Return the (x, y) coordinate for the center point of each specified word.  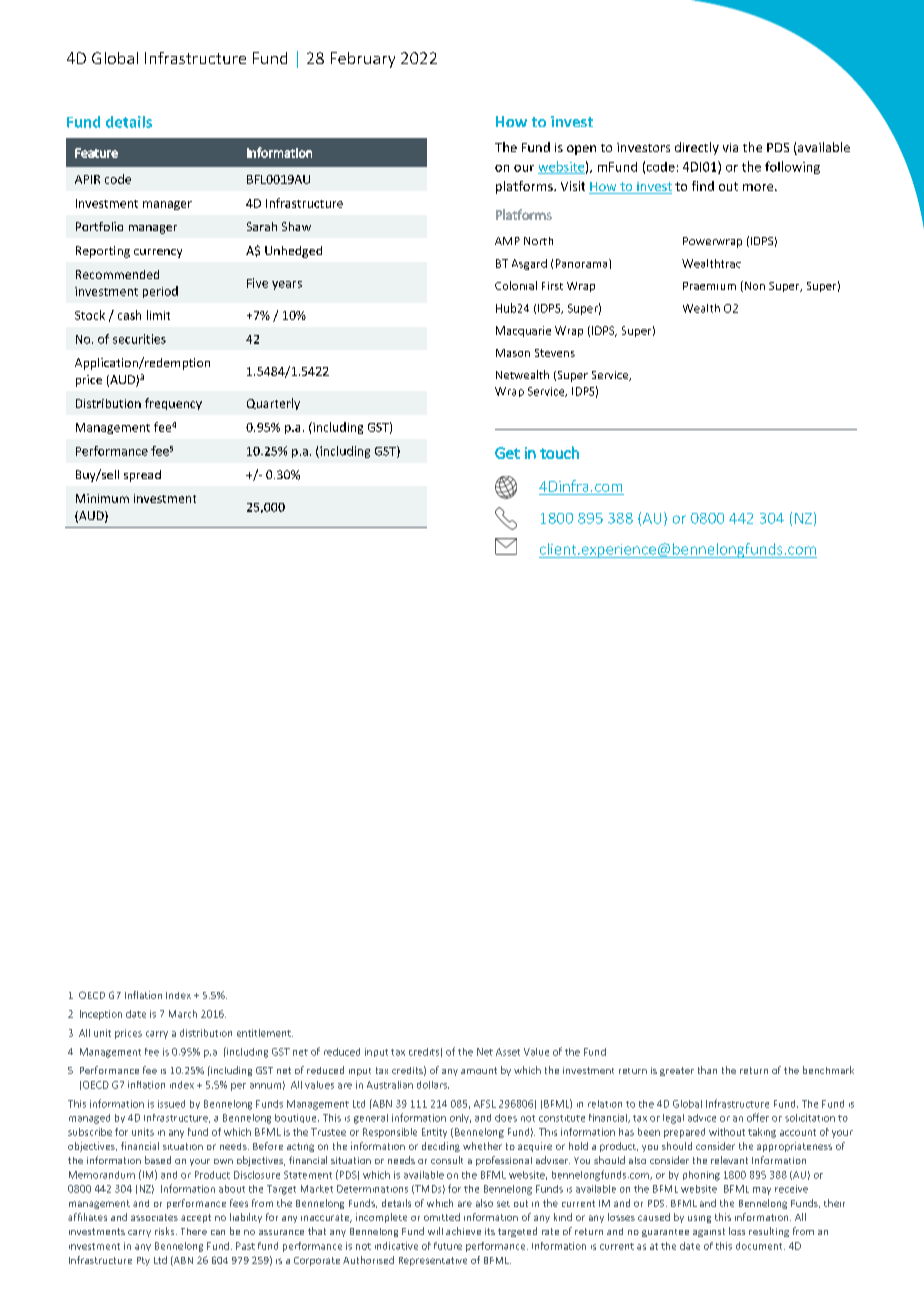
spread (142, 476)
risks (166, 1231)
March (183, 1014)
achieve (463, 1231)
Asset (508, 1052)
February (363, 60)
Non (753, 286)
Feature (96, 153)
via (730, 147)
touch (559, 452)
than (707, 1070)
